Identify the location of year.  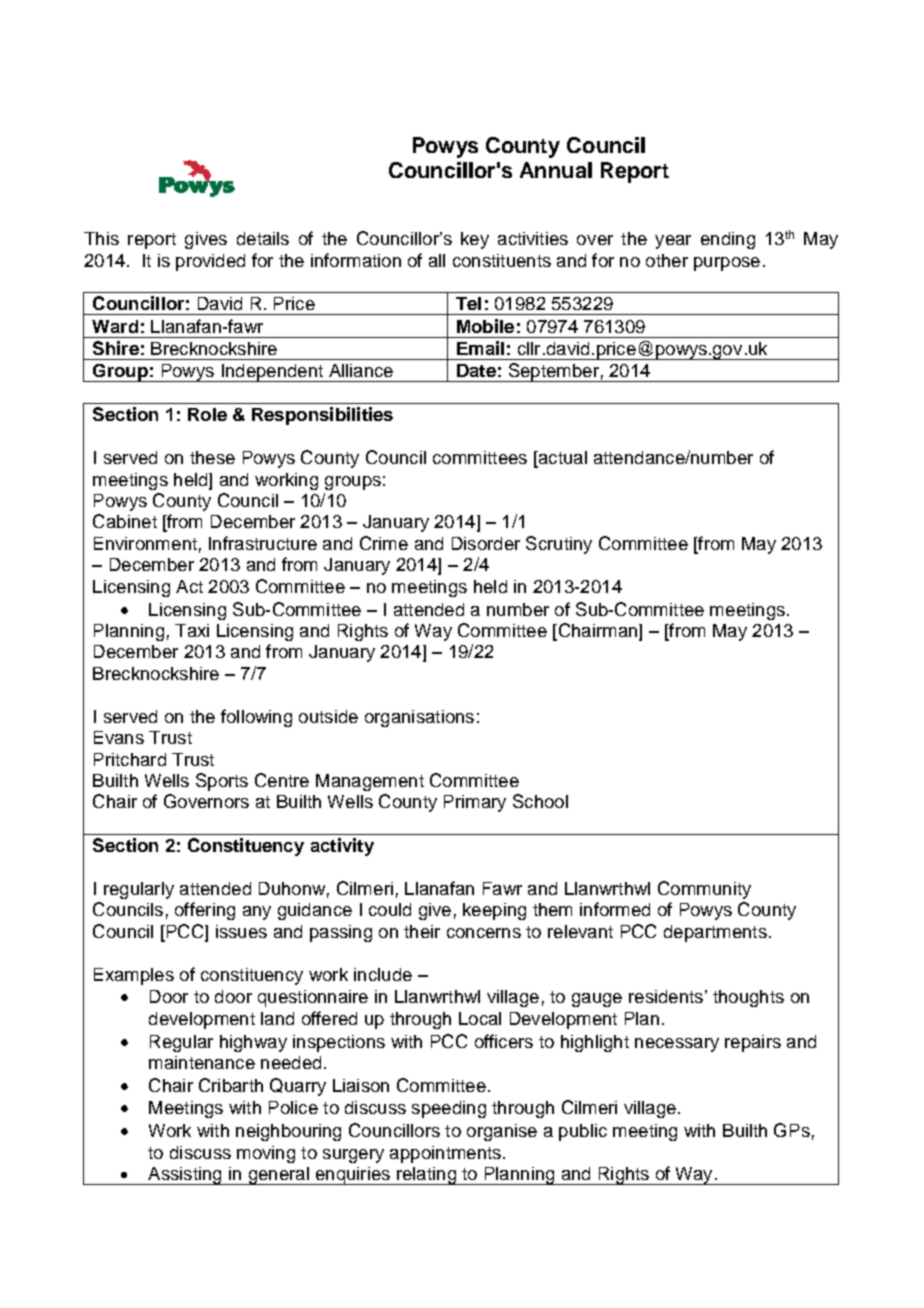
(673, 242).
